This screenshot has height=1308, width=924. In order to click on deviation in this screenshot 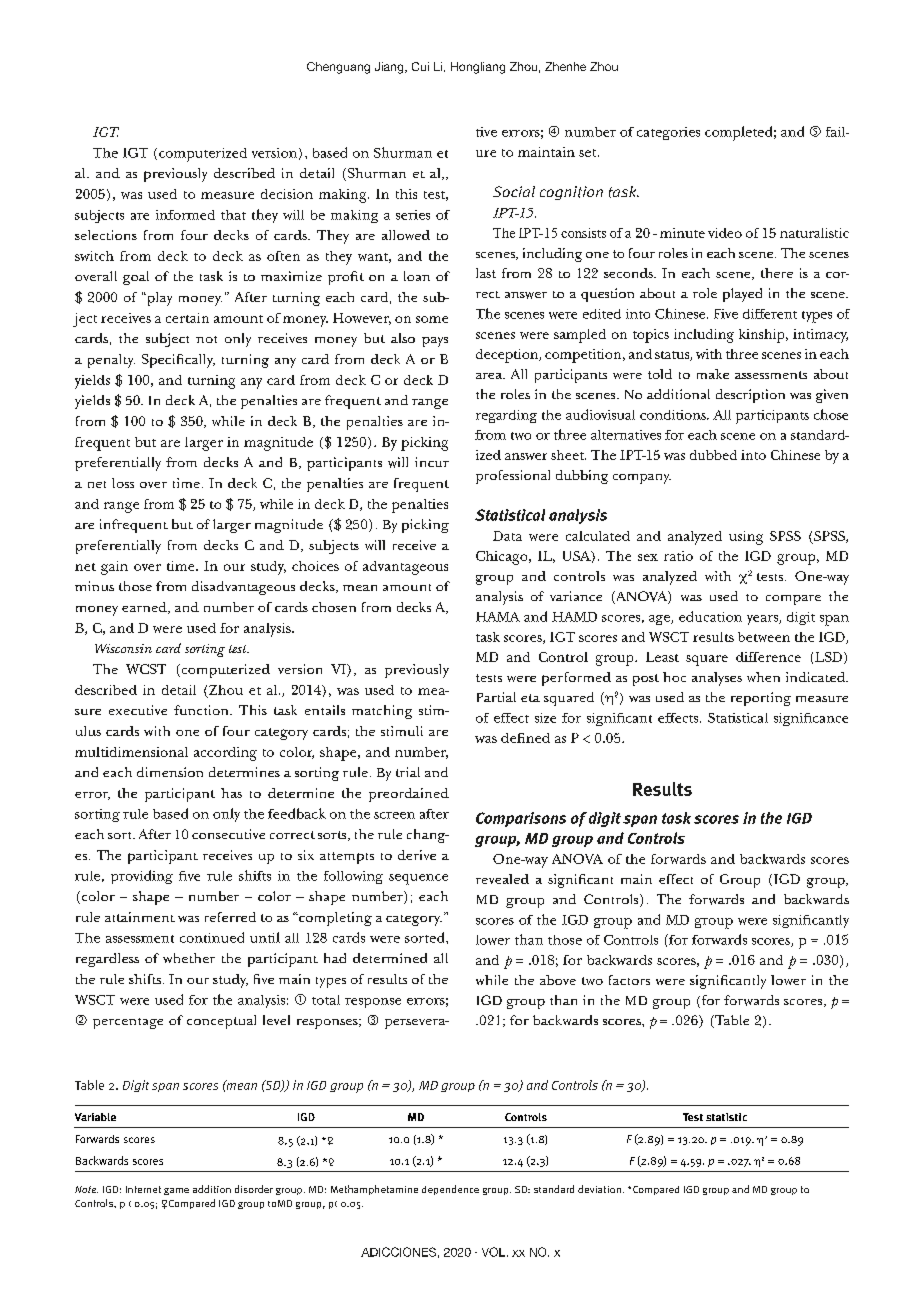, I will do `click(599, 1189)`.
